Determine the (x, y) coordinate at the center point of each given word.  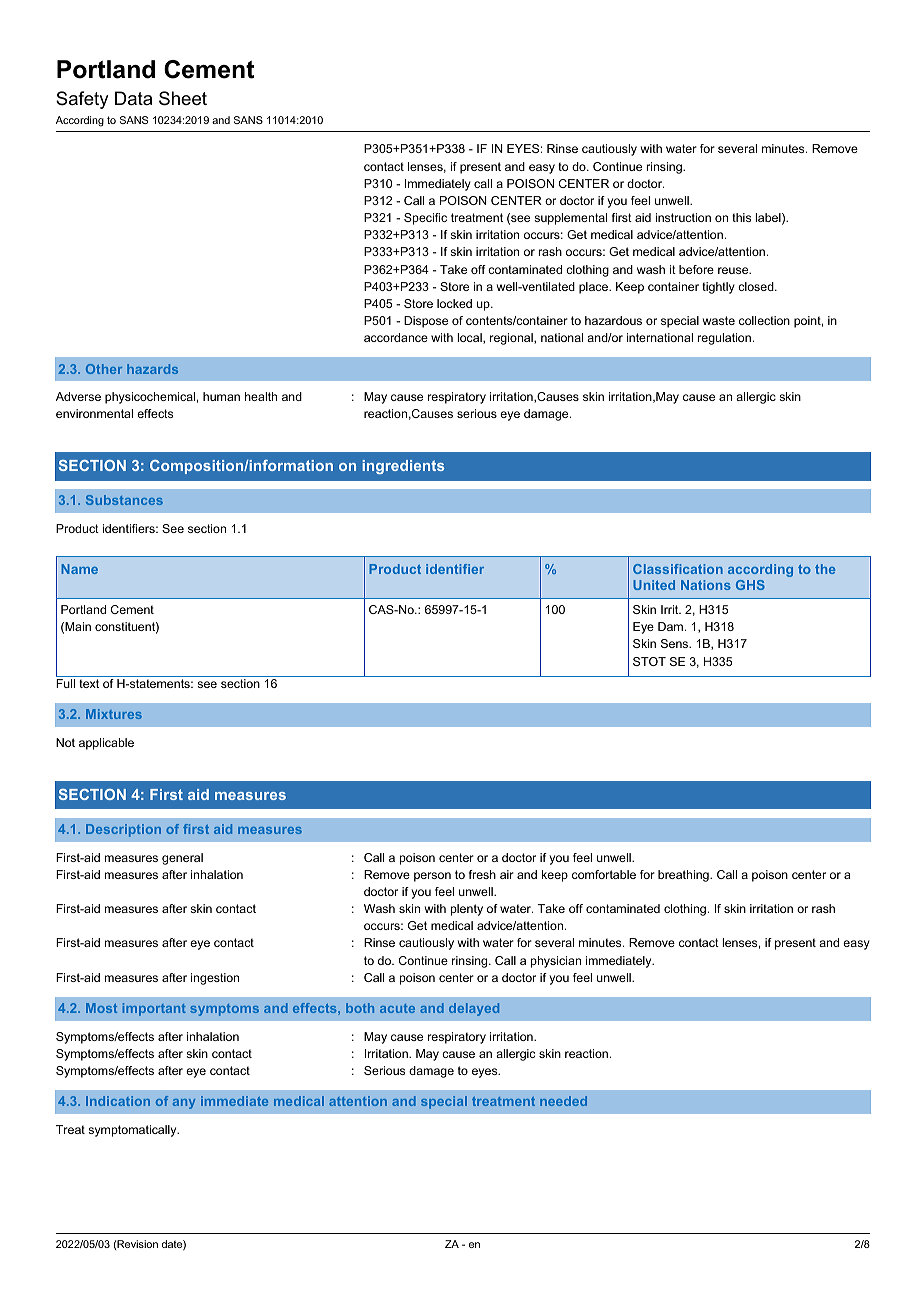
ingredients (403, 467)
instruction (683, 217)
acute (397, 1008)
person (432, 877)
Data (133, 98)
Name (79, 569)
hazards (152, 369)
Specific (425, 219)
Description (123, 830)
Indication (118, 1101)
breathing (684, 876)
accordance (396, 337)
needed (563, 1101)
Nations (706, 585)
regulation (724, 339)
